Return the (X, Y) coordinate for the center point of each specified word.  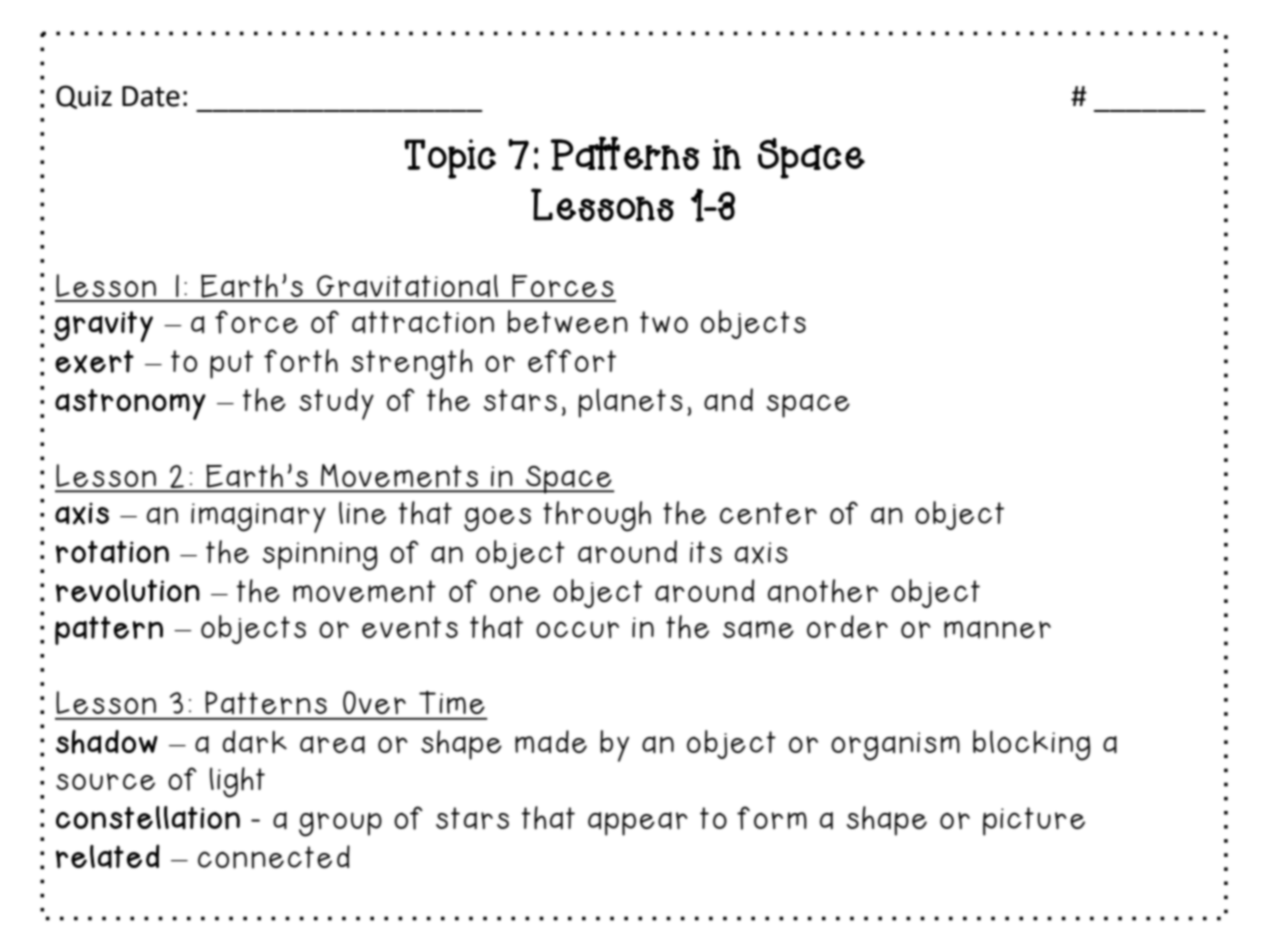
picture (1034, 821)
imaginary (258, 518)
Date (151, 96)
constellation (148, 818)
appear (638, 824)
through (597, 516)
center (768, 513)
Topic (450, 159)
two (664, 322)
